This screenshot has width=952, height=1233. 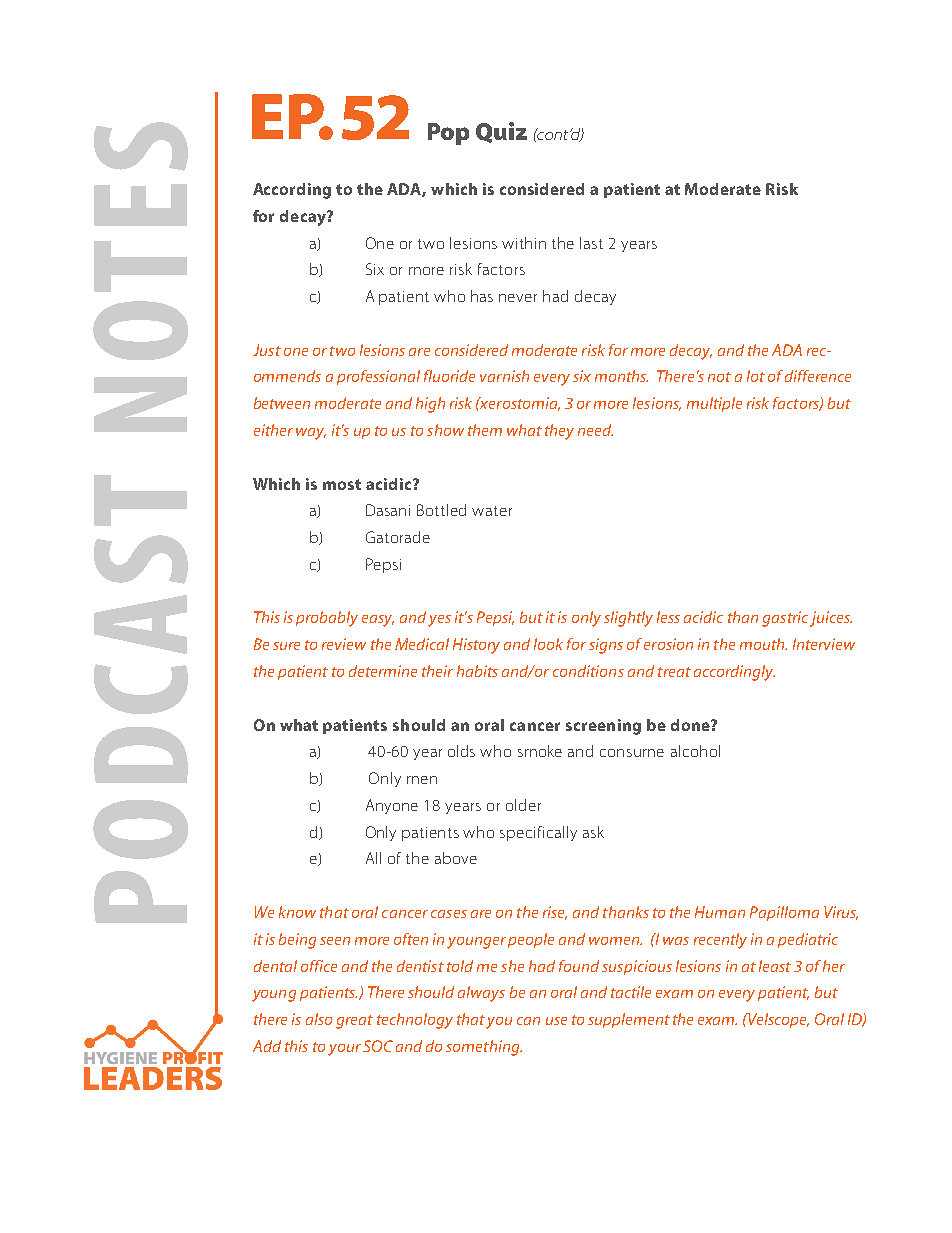 What do you see at coordinates (559, 432) in the screenshot?
I see `they` at bounding box center [559, 432].
